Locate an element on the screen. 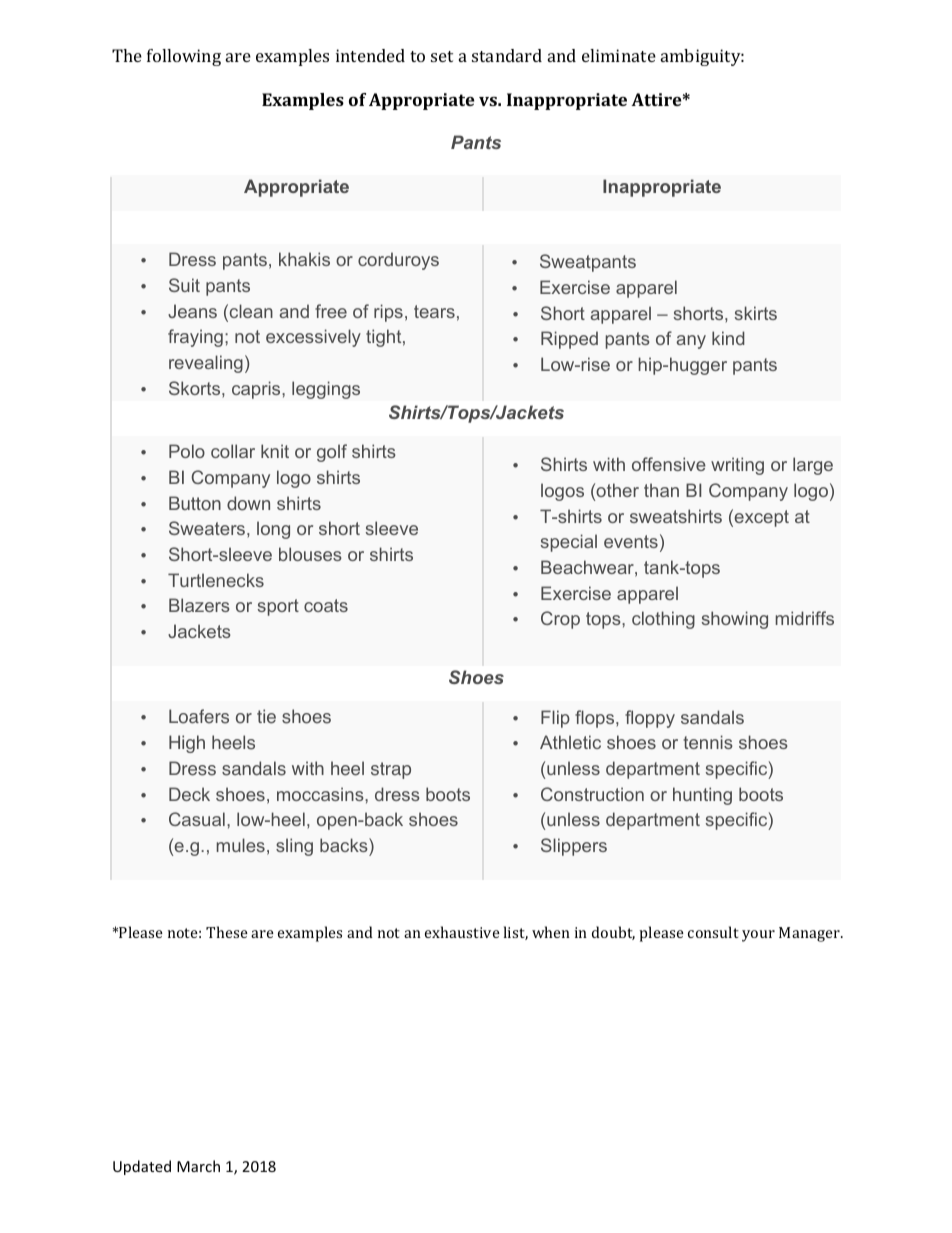 This screenshot has height=1233, width=952. Blazers is located at coordinates (199, 605).
